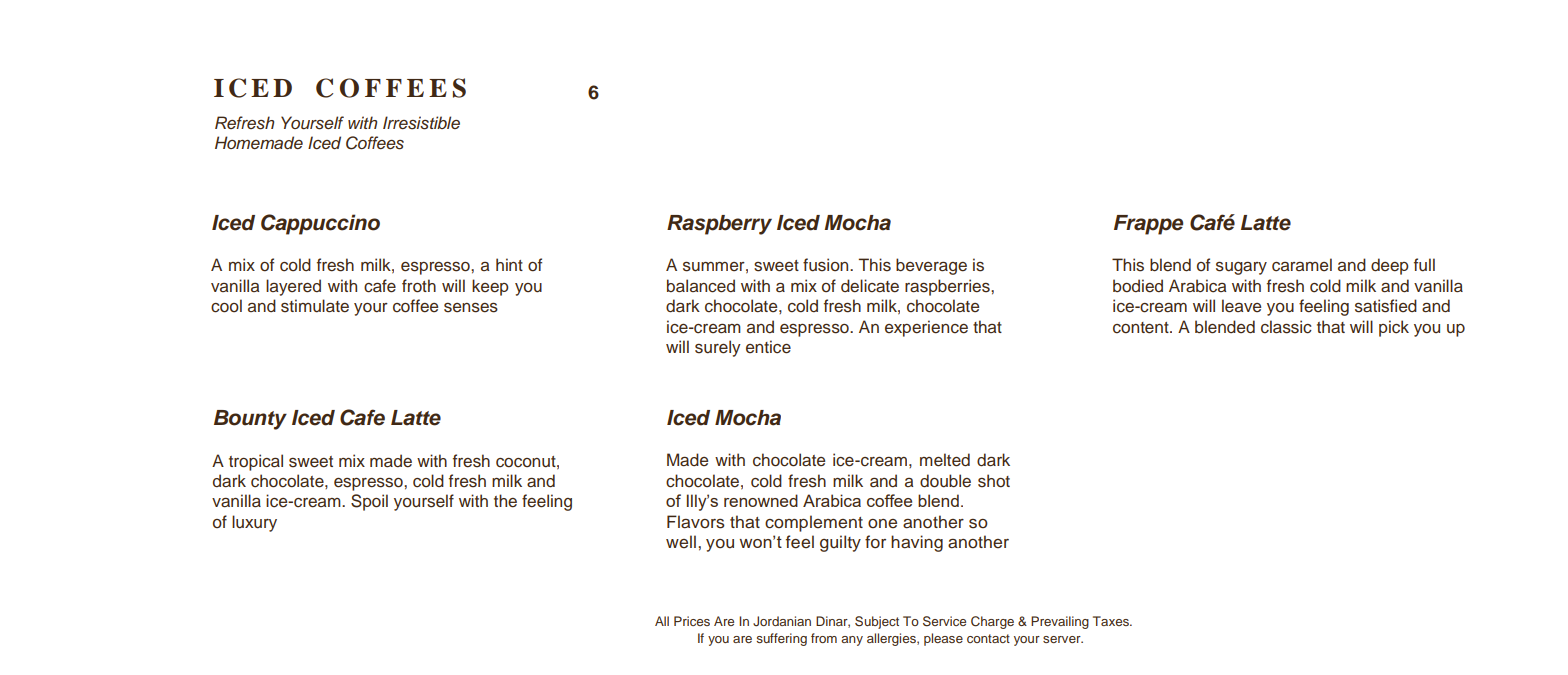  I want to click on shot, so click(994, 481).
